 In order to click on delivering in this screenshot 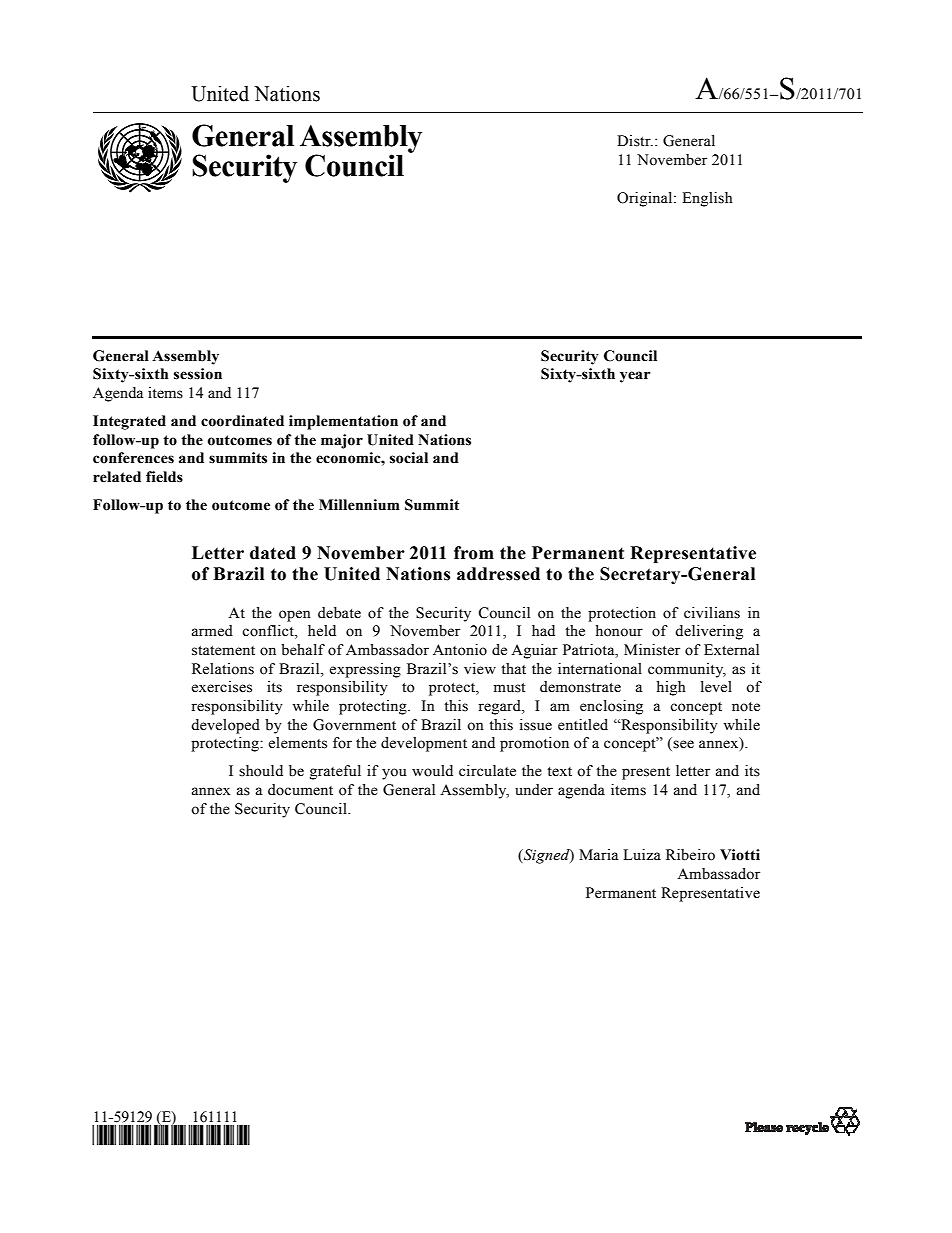, I will do `click(709, 632)`.
